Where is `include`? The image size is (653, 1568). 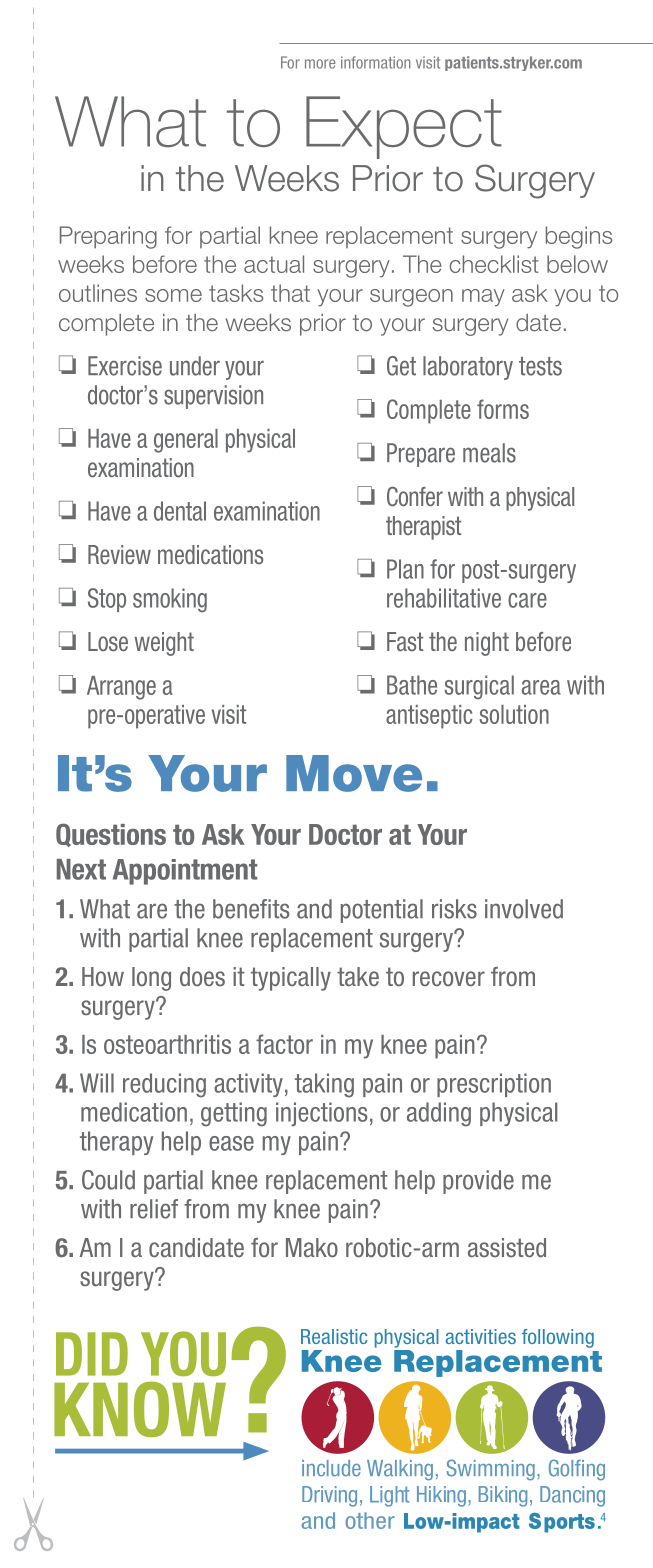
include is located at coordinates (331, 1468).
